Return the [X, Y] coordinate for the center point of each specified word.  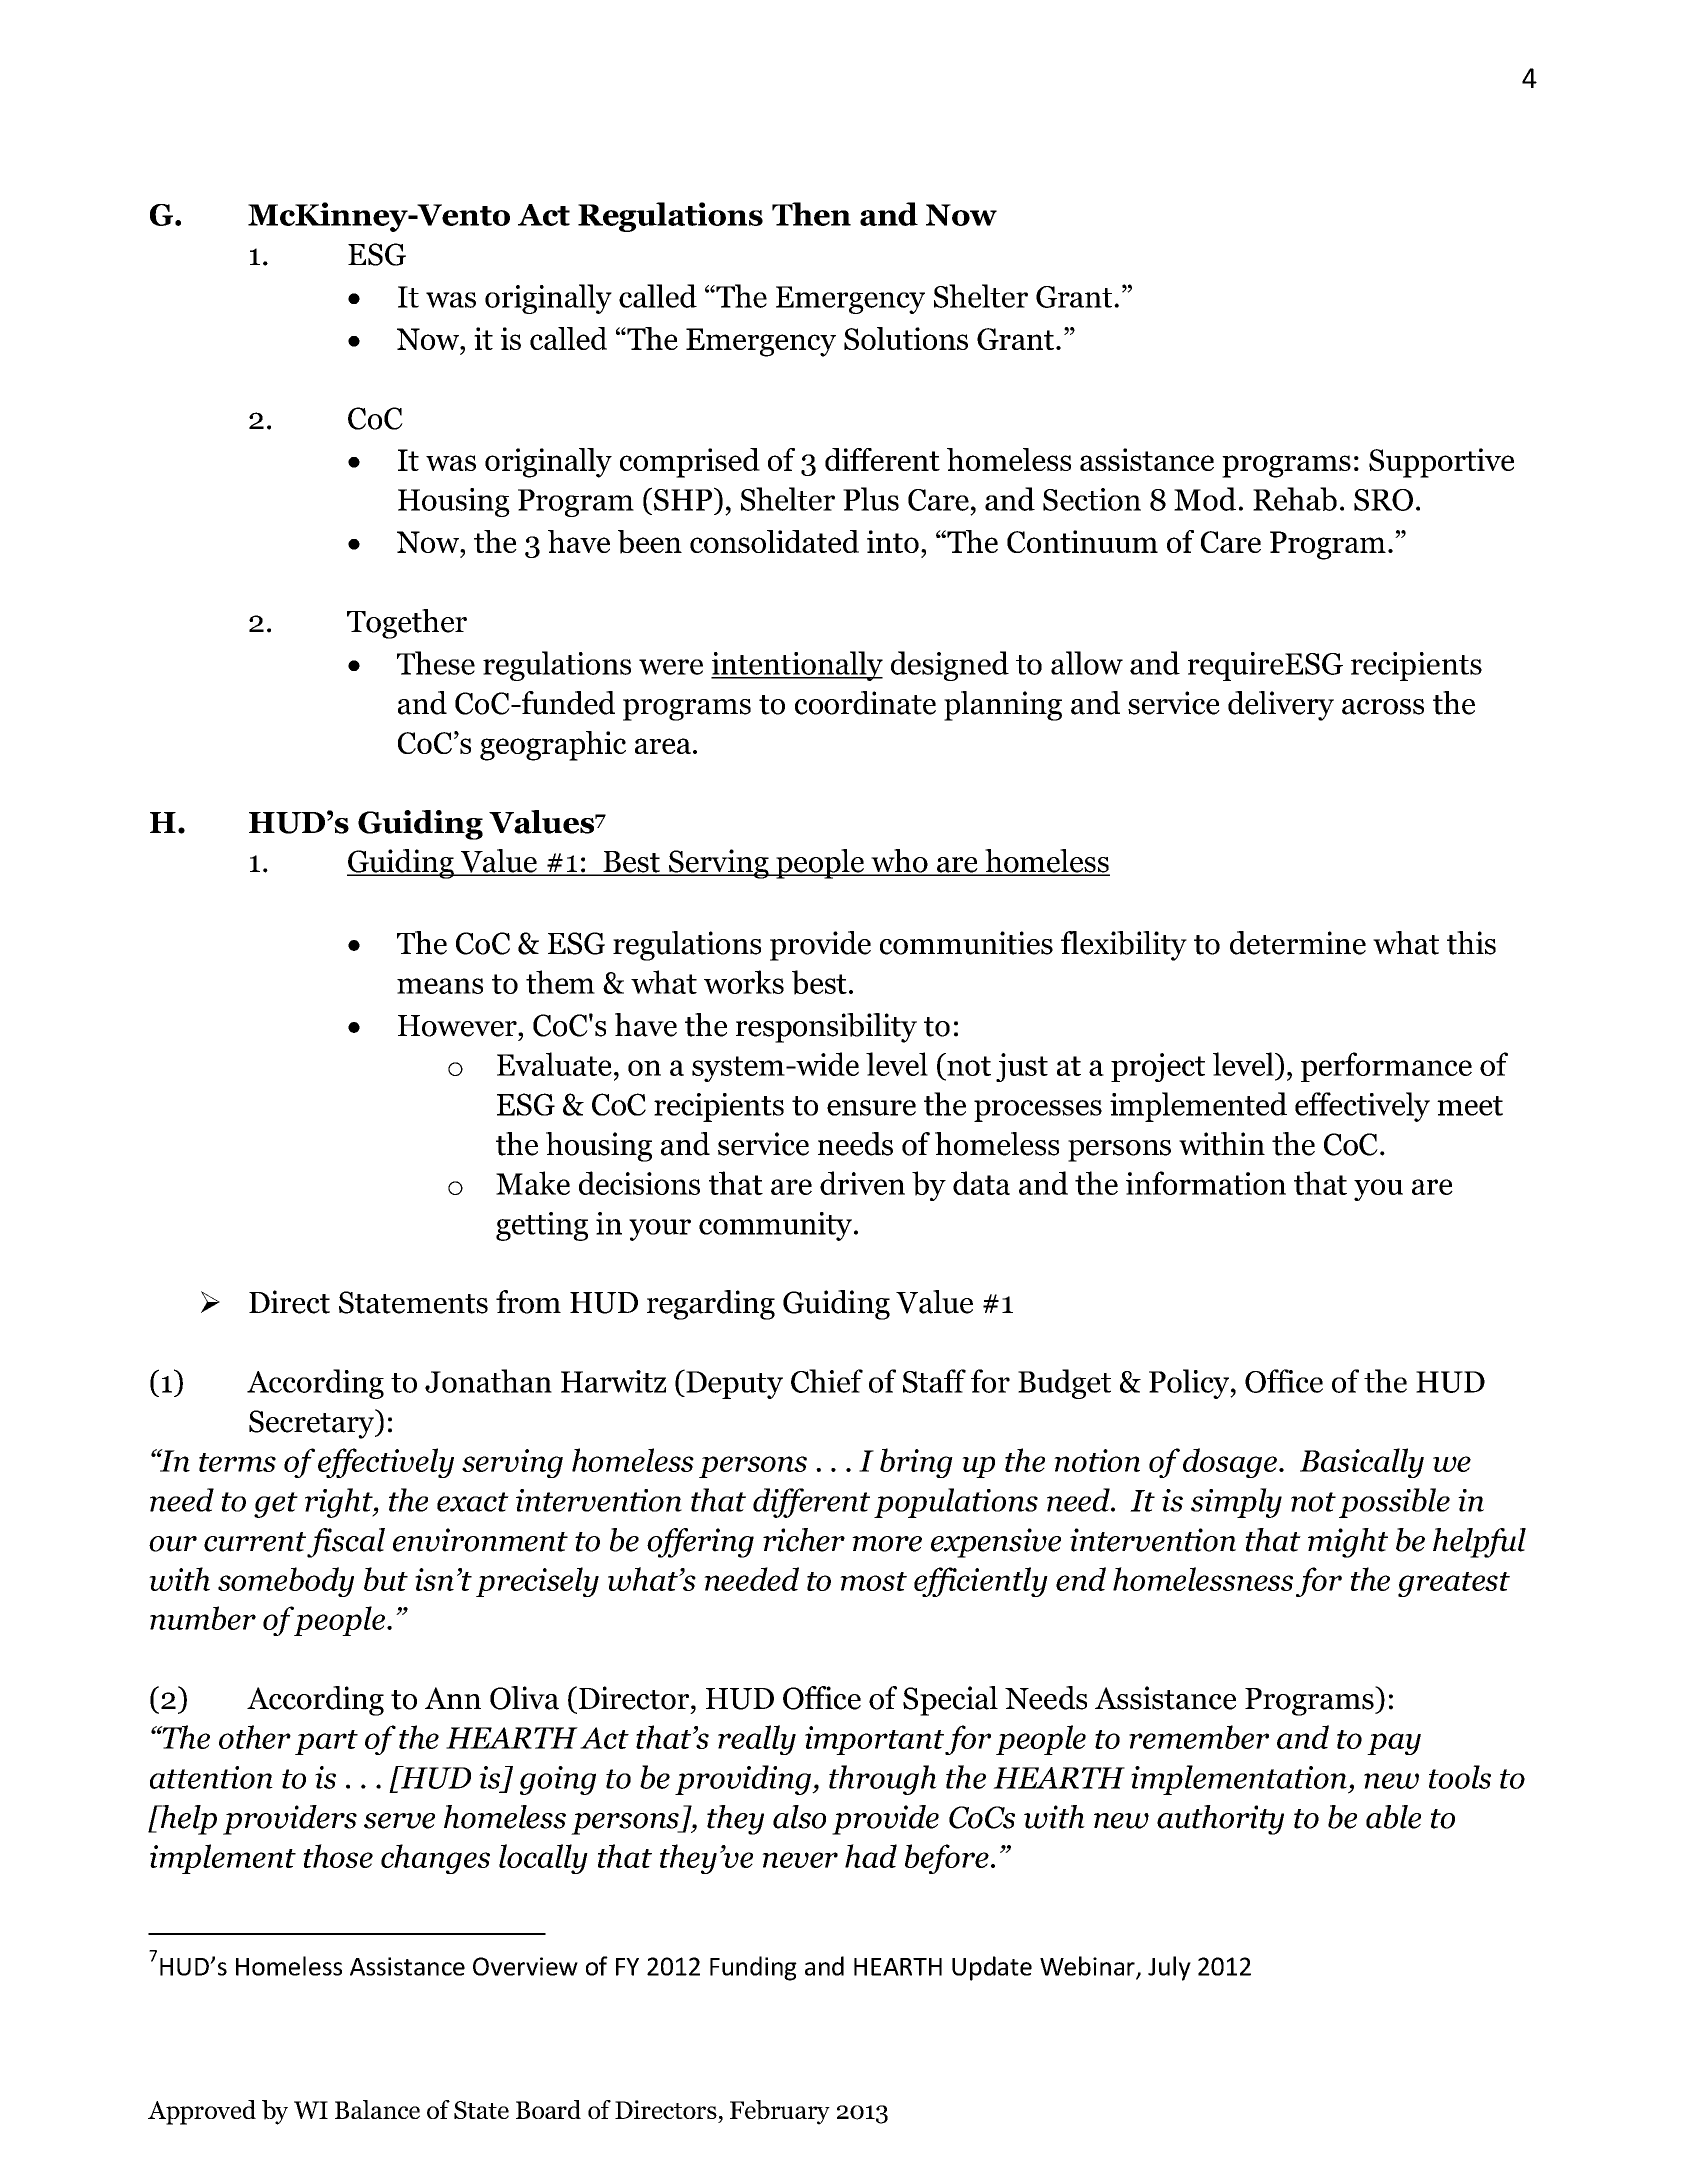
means [440, 986]
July [1169, 1968]
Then [811, 214]
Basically [1362, 1463]
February [780, 2112]
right [340, 1503]
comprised [690, 463]
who [899, 862]
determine [1298, 943]
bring [916, 1463]
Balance [377, 2109]
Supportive [1441, 463]
